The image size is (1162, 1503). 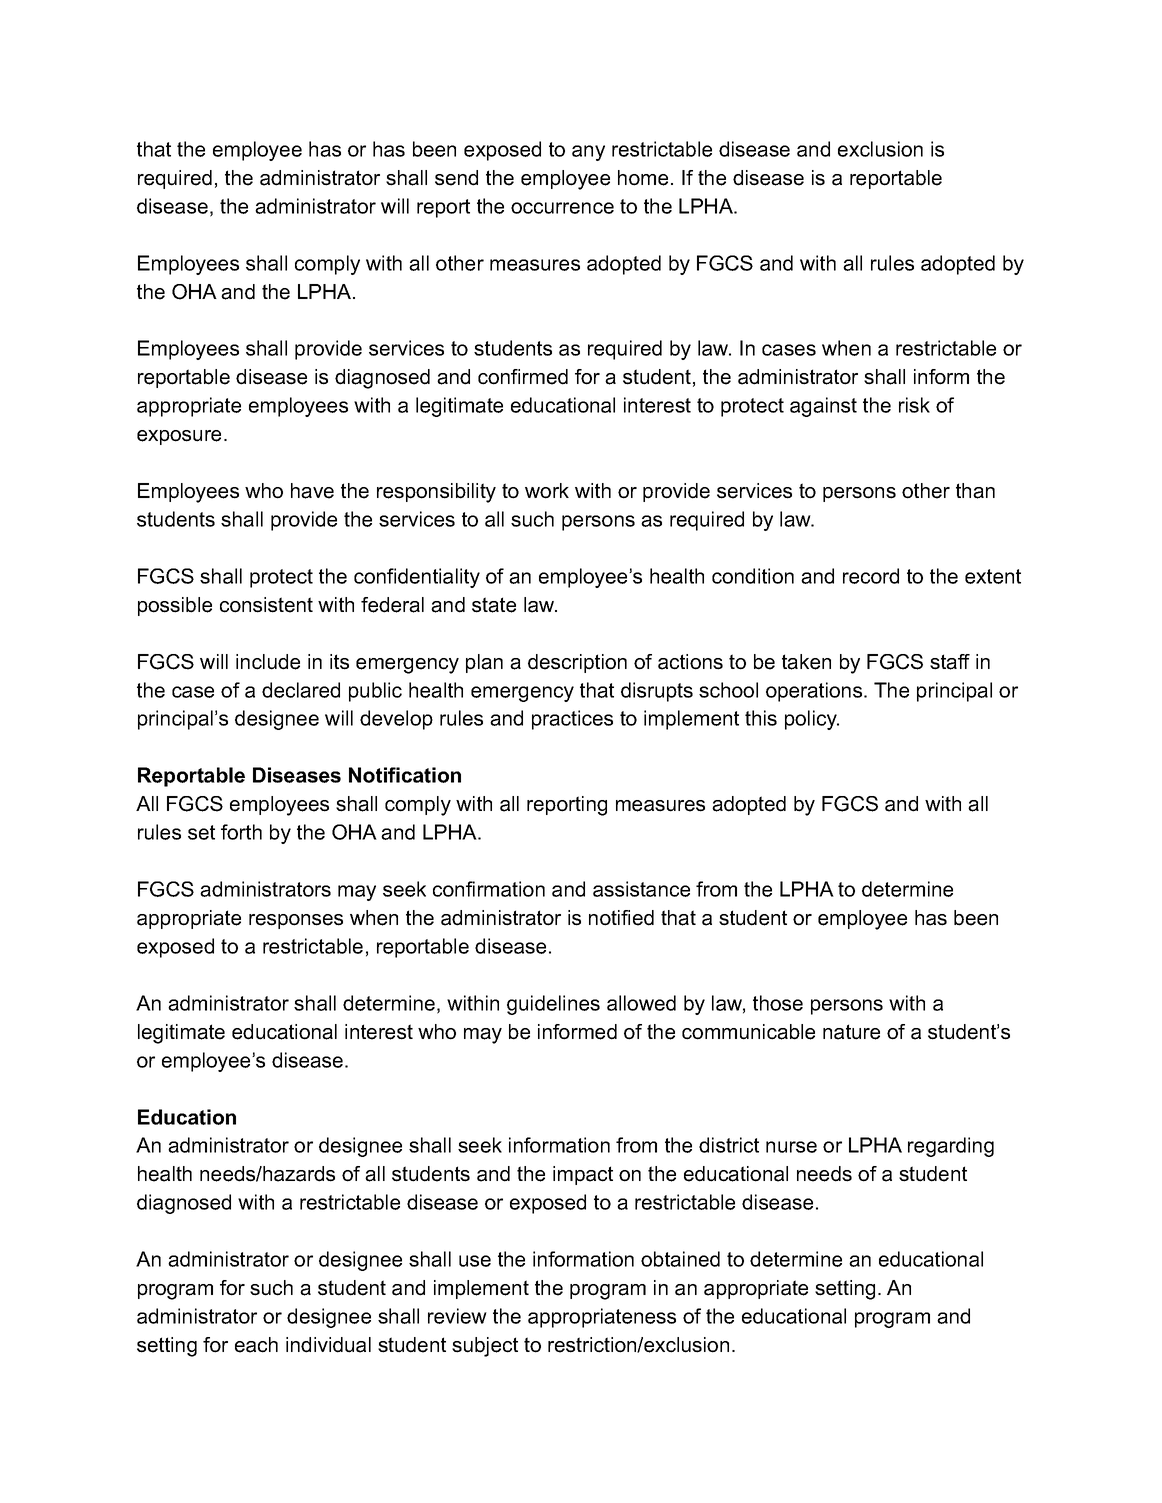 What do you see at coordinates (485, 1347) in the screenshot?
I see `subject` at bounding box center [485, 1347].
